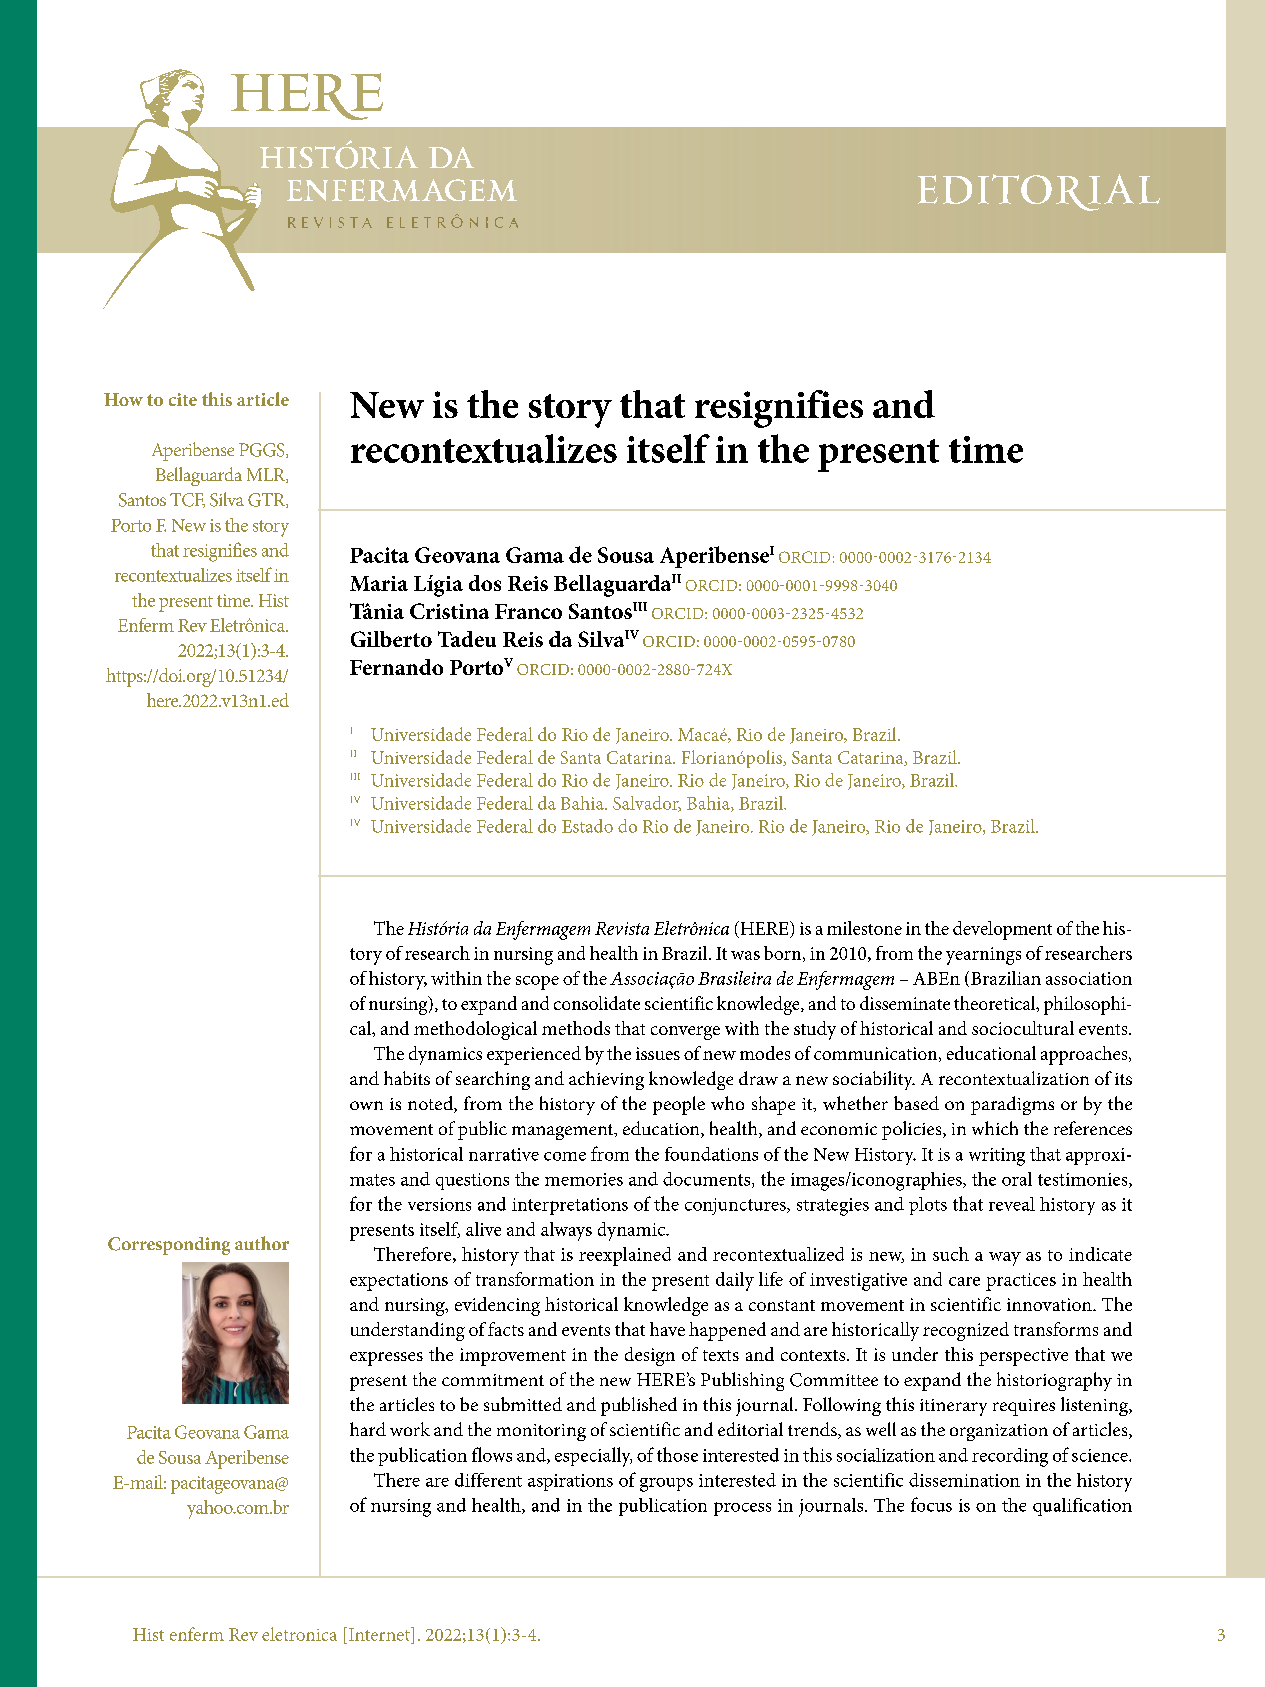 The image size is (1265, 1687). Describe the element at coordinates (528, 611) in the page. I see `Franco` at that location.
